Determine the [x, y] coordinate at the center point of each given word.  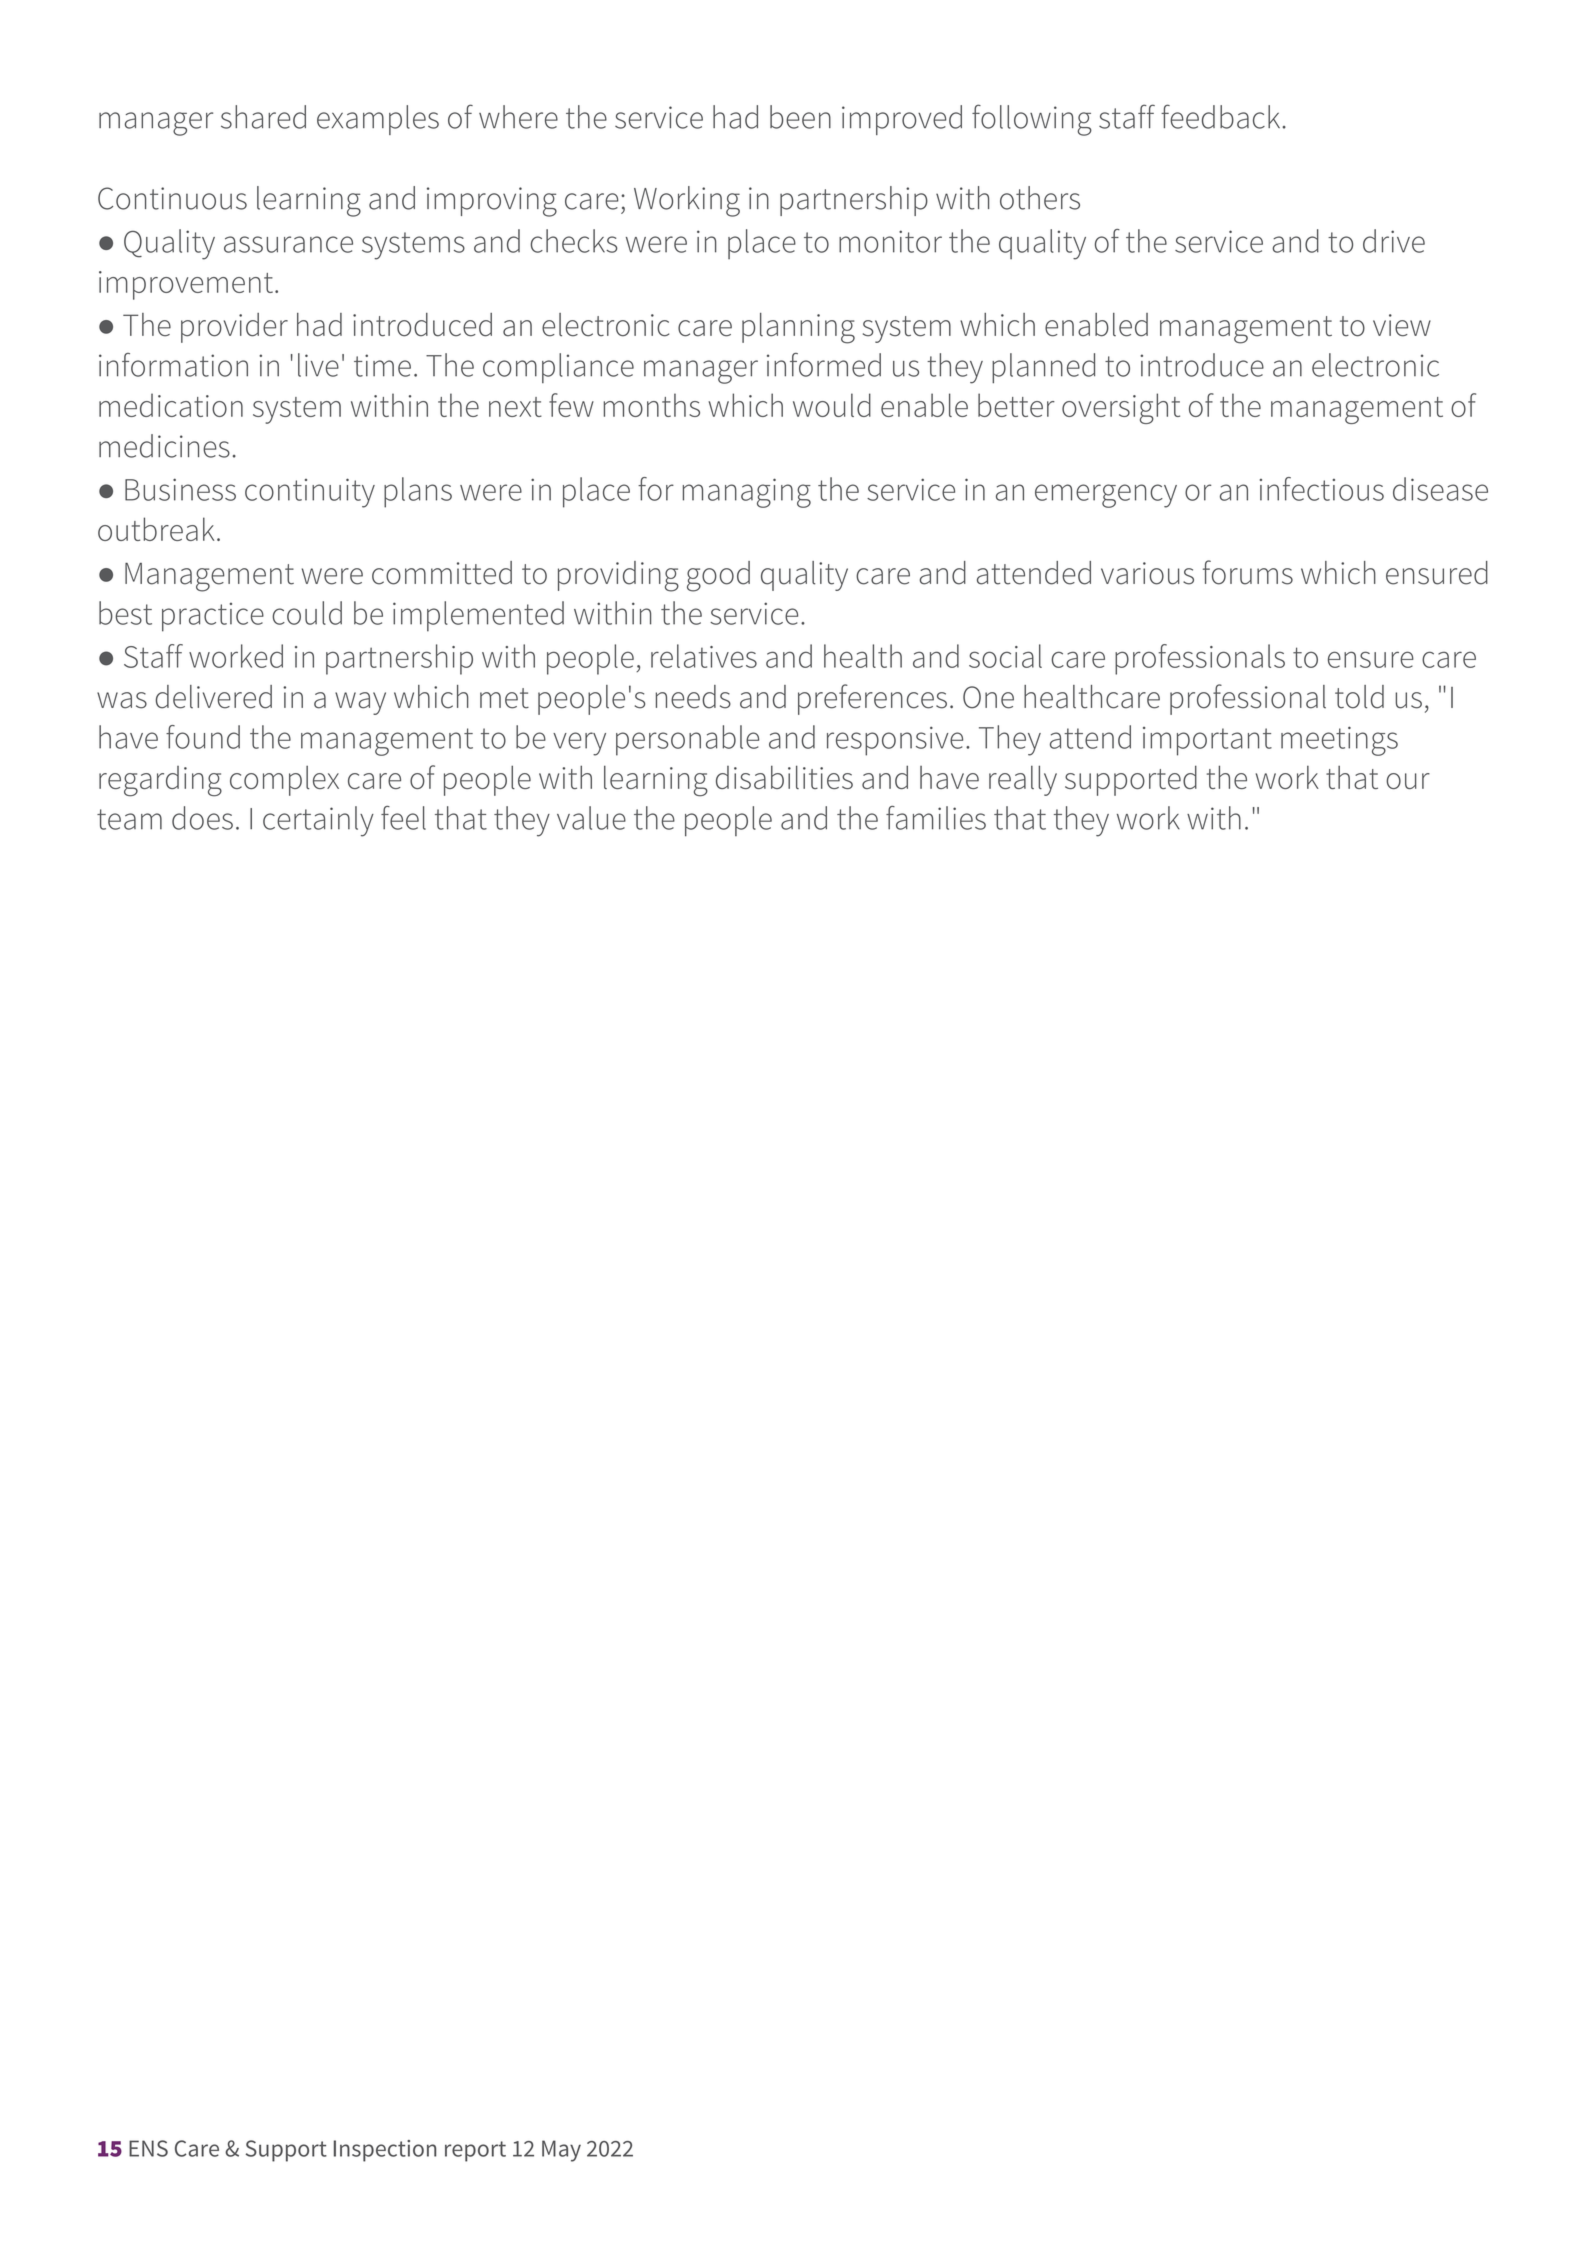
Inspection [385, 2151]
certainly [318, 821]
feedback [1222, 116]
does [202, 818]
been [800, 117]
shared [263, 117]
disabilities [784, 777]
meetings [1339, 741]
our [1408, 781]
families [936, 818]
